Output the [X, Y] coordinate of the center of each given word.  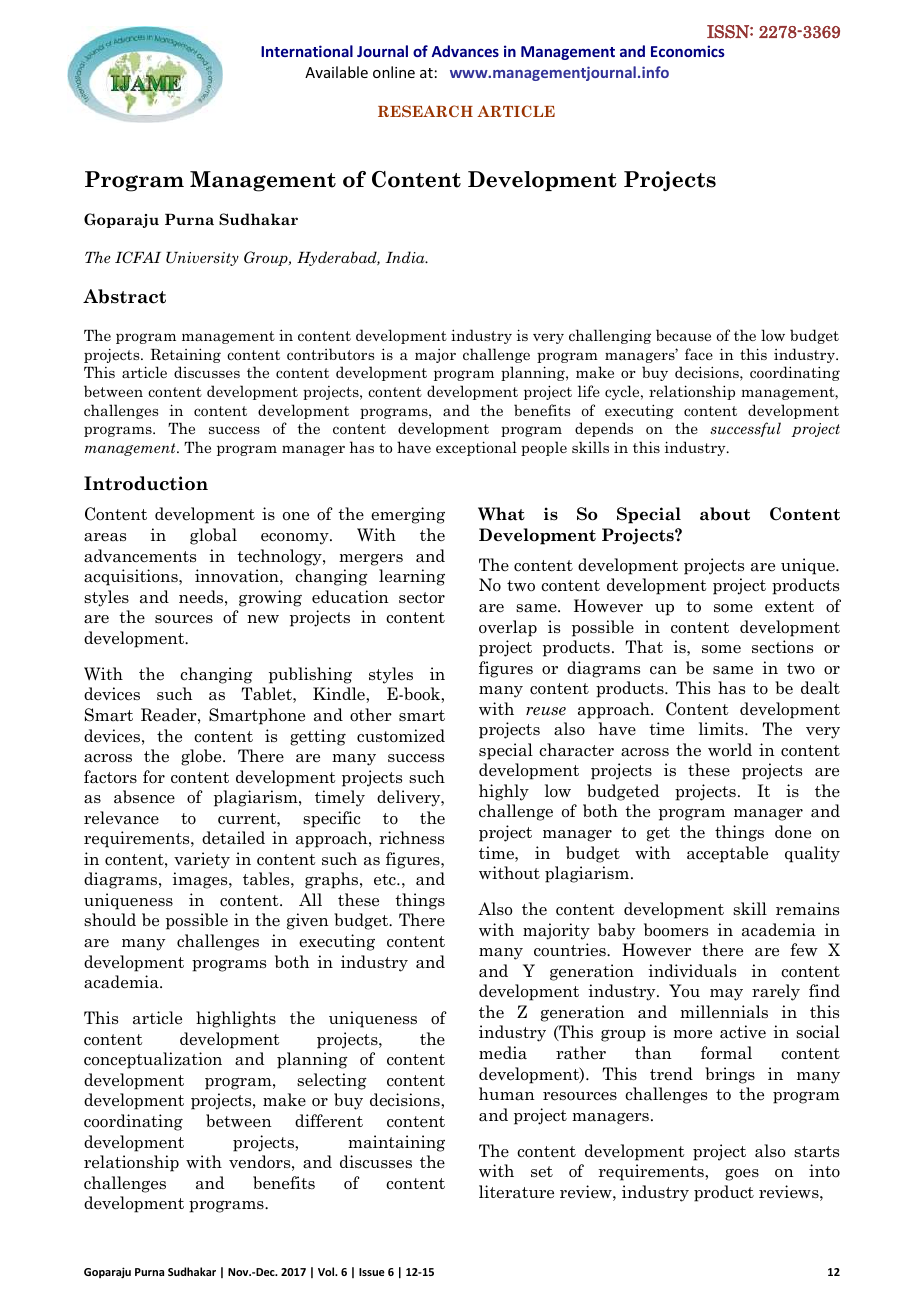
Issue [372, 1272]
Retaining [185, 355]
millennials [724, 1012]
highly [504, 792]
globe [202, 757]
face [699, 354]
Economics [688, 51]
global [213, 536]
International [307, 51]
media [503, 1053]
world [730, 750]
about [725, 514]
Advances [465, 51]
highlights [236, 1019]
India [406, 257]
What [501, 514]
